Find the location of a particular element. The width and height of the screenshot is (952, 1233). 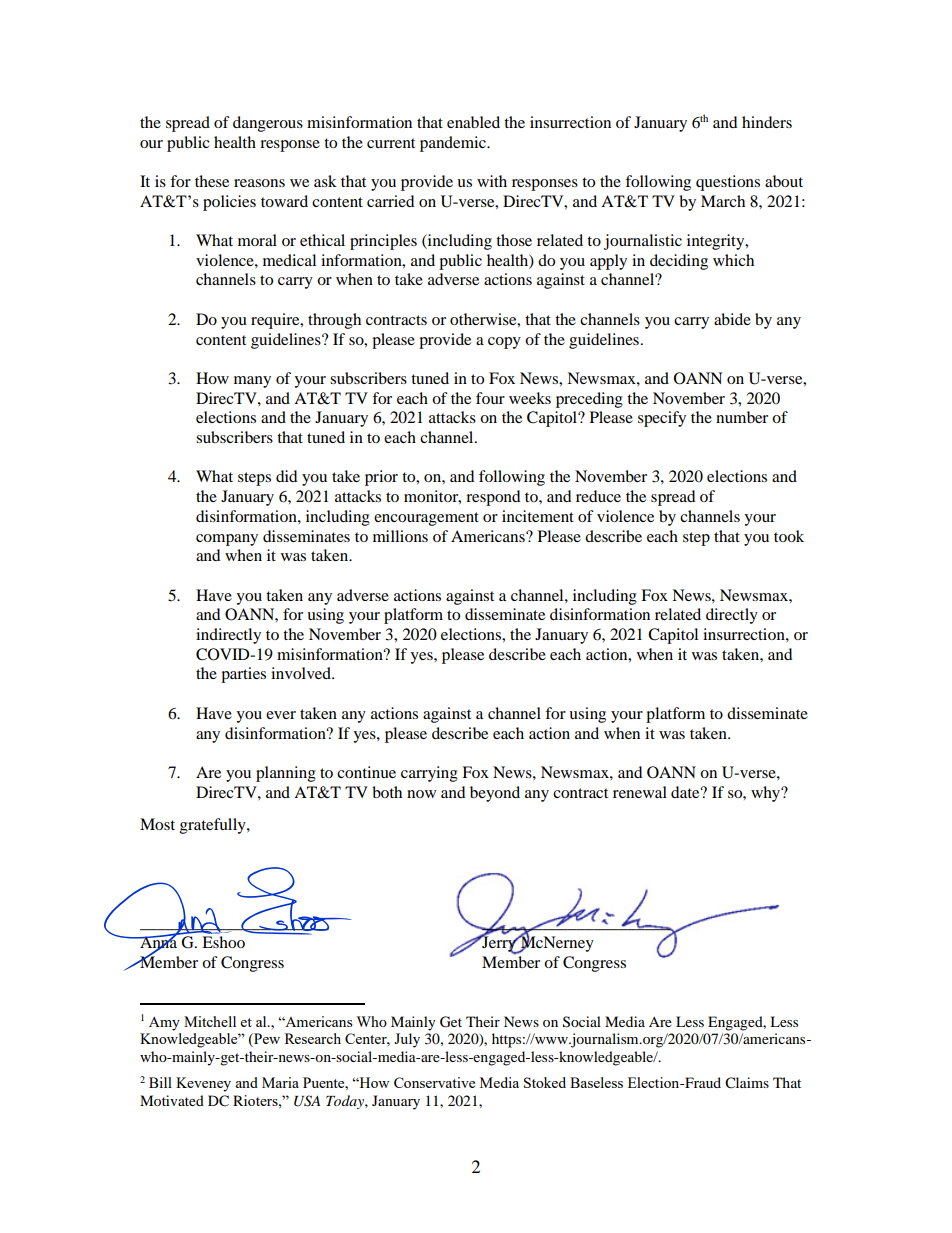

pandemic is located at coordinates (454, 144).
